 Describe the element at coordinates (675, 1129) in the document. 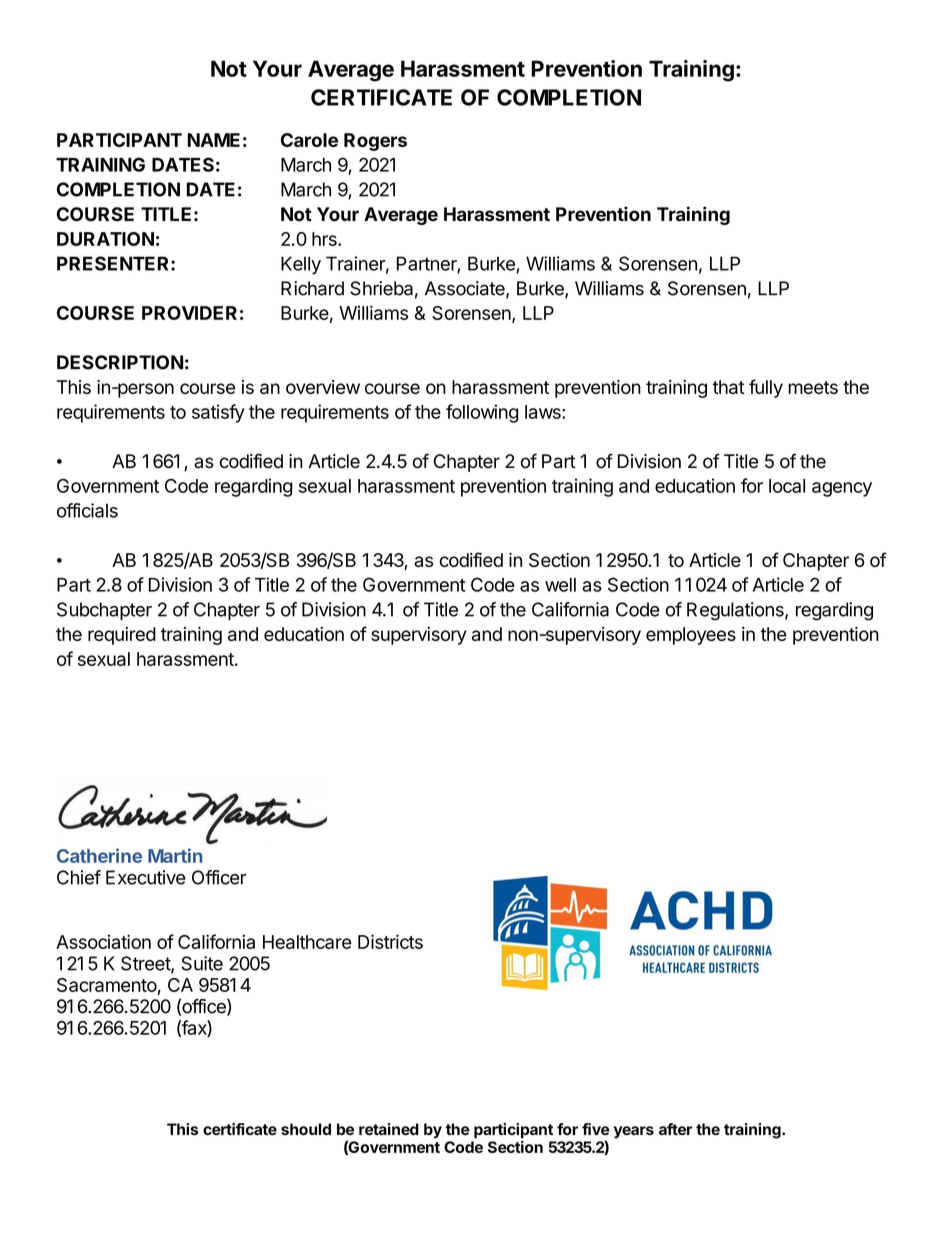

I see `after` at that location.
